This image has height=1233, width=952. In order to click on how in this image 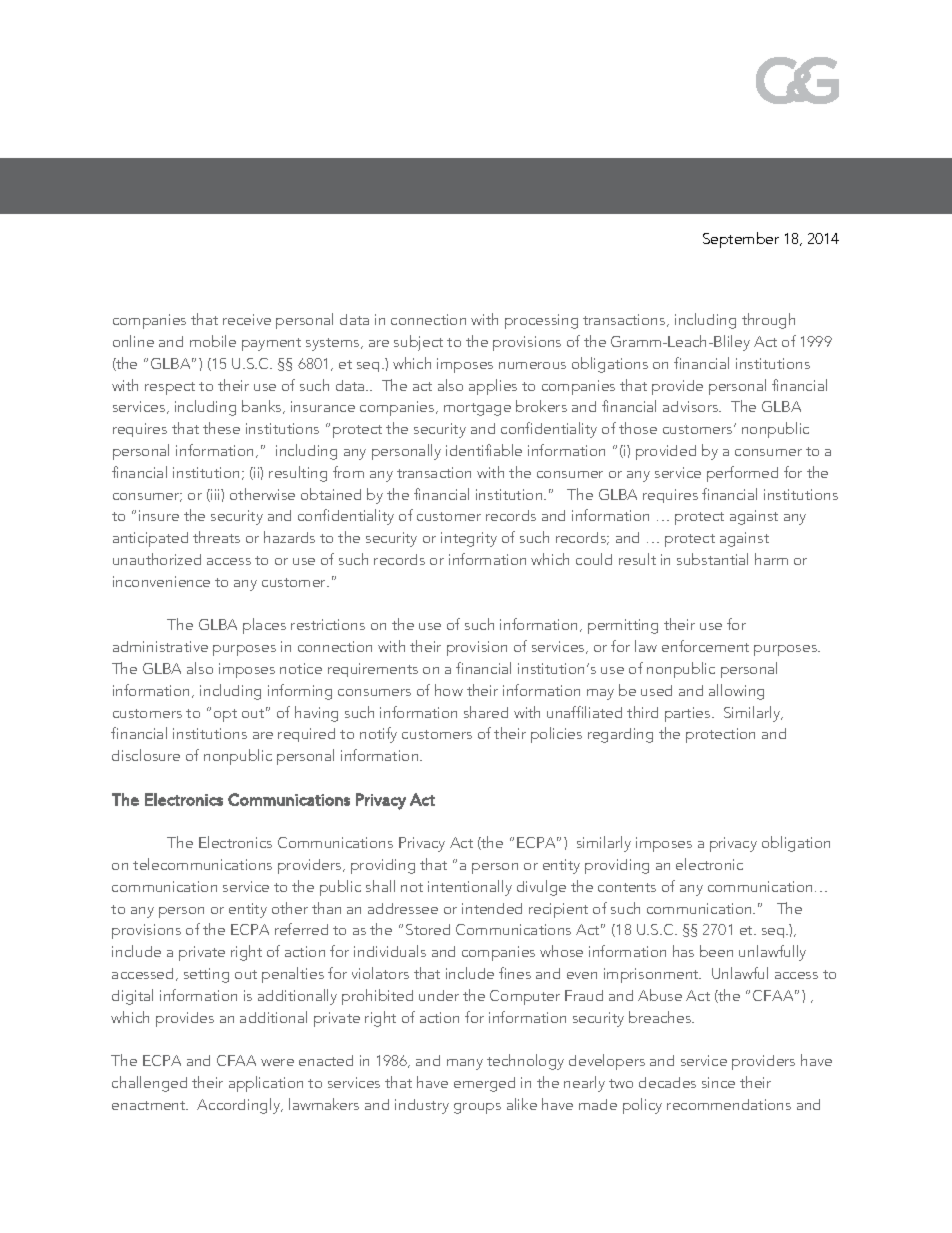, I will do `click(449, 690)`.
